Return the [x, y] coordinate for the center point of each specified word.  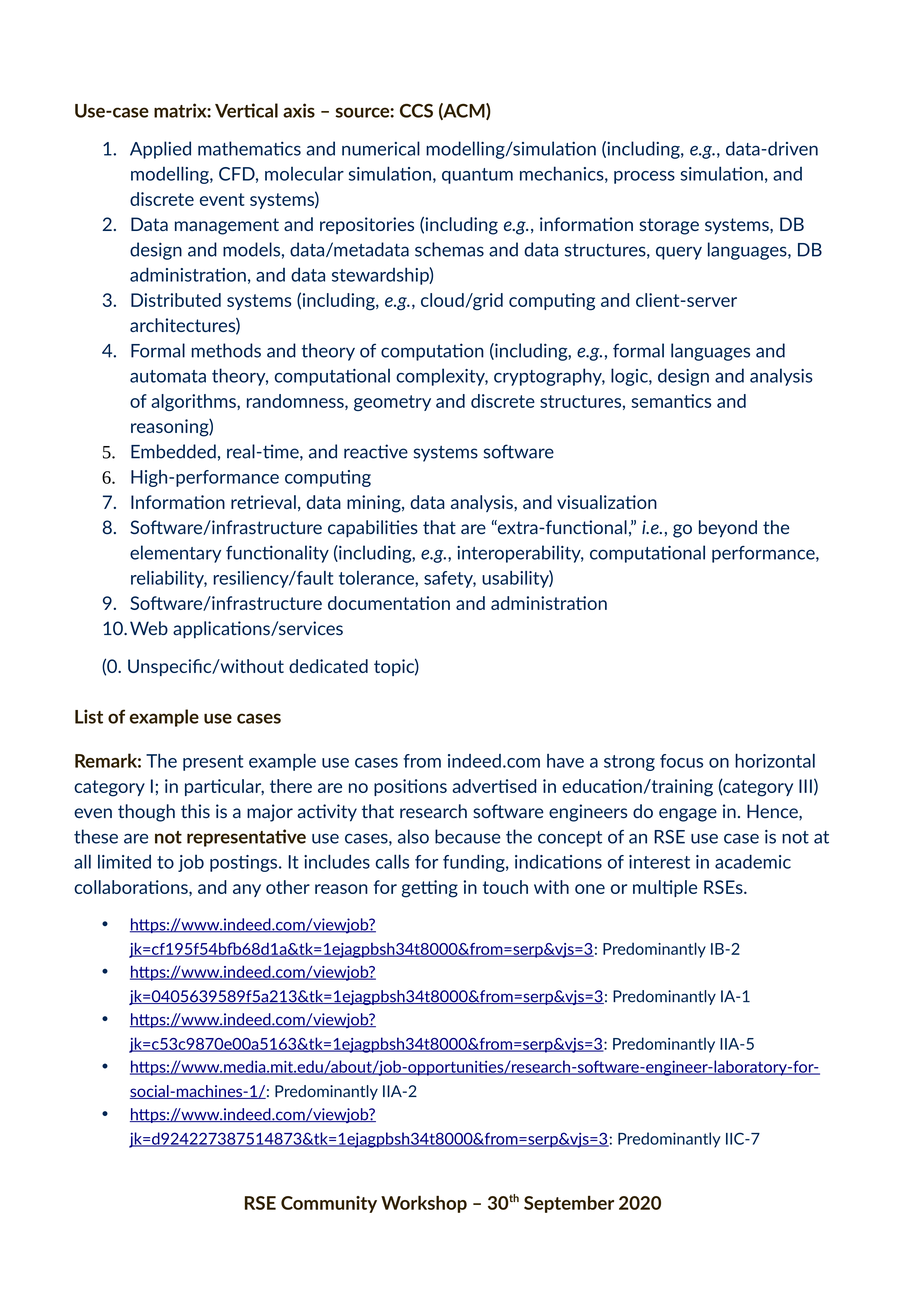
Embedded [173, 451]
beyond [728, 529]
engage [688, 815]
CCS [416, 111]
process [644, 177]
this [195, 811]
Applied [160, 150]
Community [329, 1204]
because [468, 836]
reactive [376, 451]
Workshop [424, 1204]
